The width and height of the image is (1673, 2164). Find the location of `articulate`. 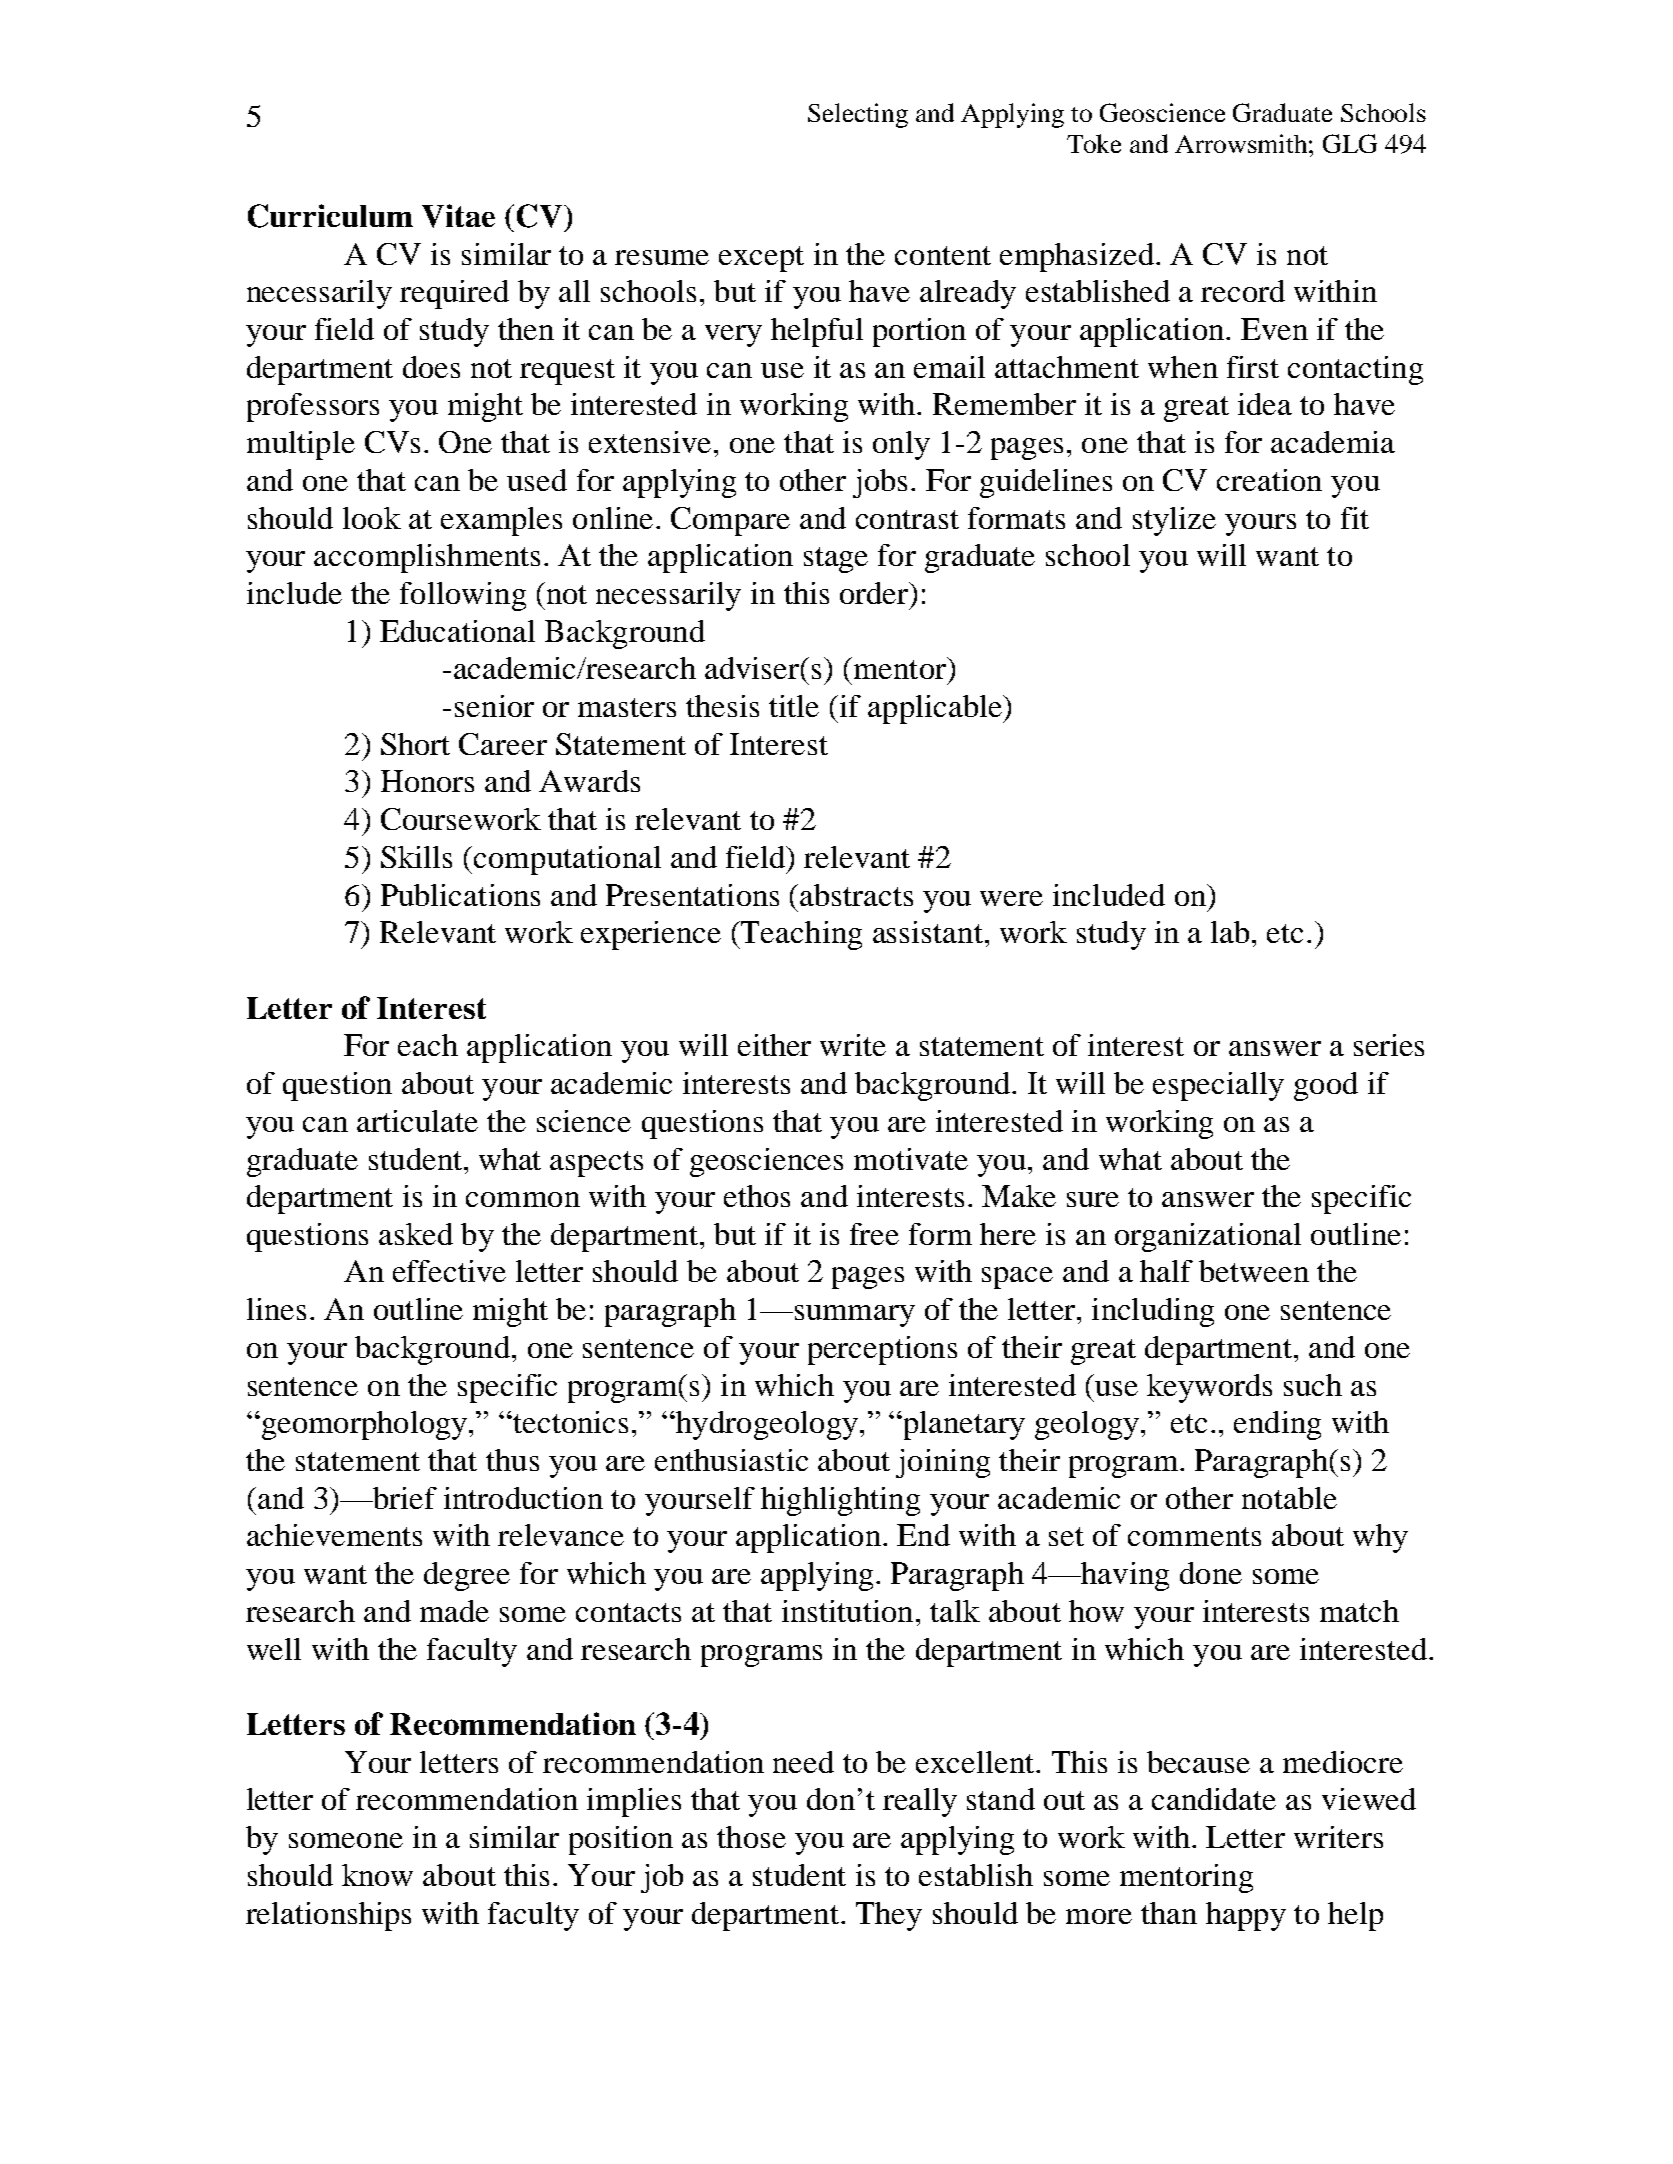

articulate is located at coordinates (417, 1121).
